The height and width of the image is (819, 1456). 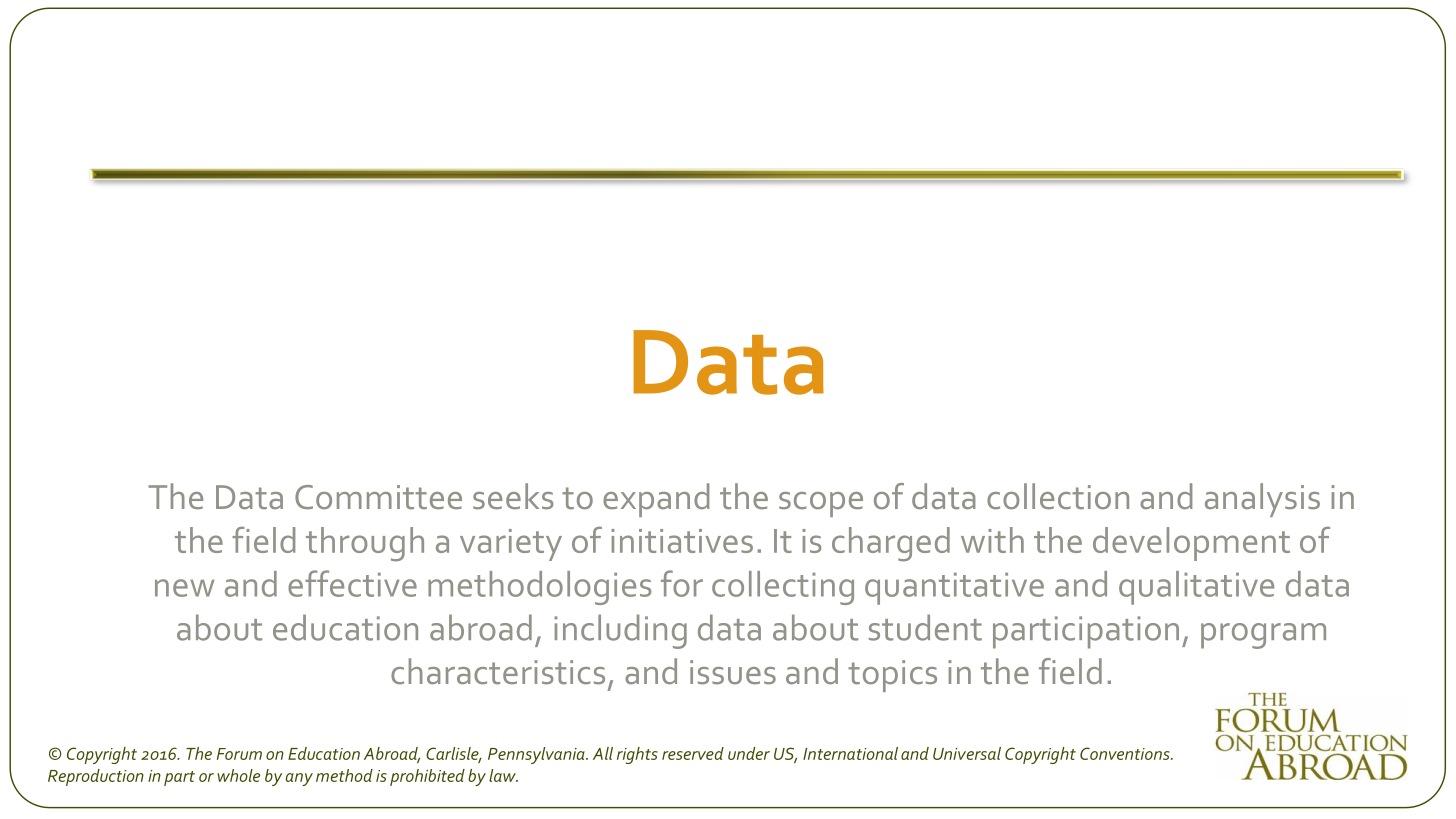 I want to click on issues, so click(x=733, y=672).
